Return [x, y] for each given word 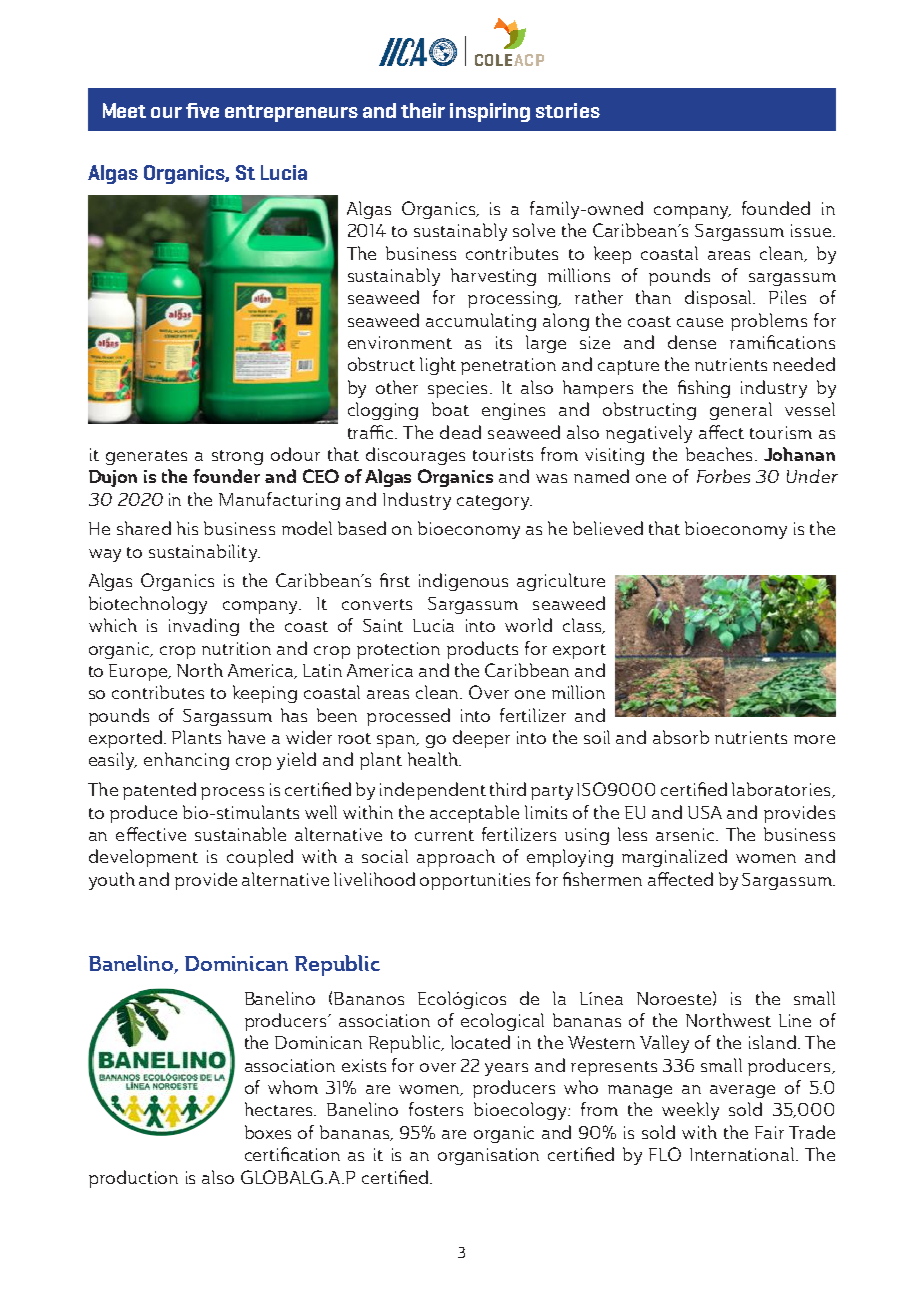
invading [204, 627]
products [482, 650]
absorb [681, 737]
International [743, 1154]
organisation [488, 1156]
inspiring [490, 112]
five [202, 110]
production [133, 1179]
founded [776, 208]
